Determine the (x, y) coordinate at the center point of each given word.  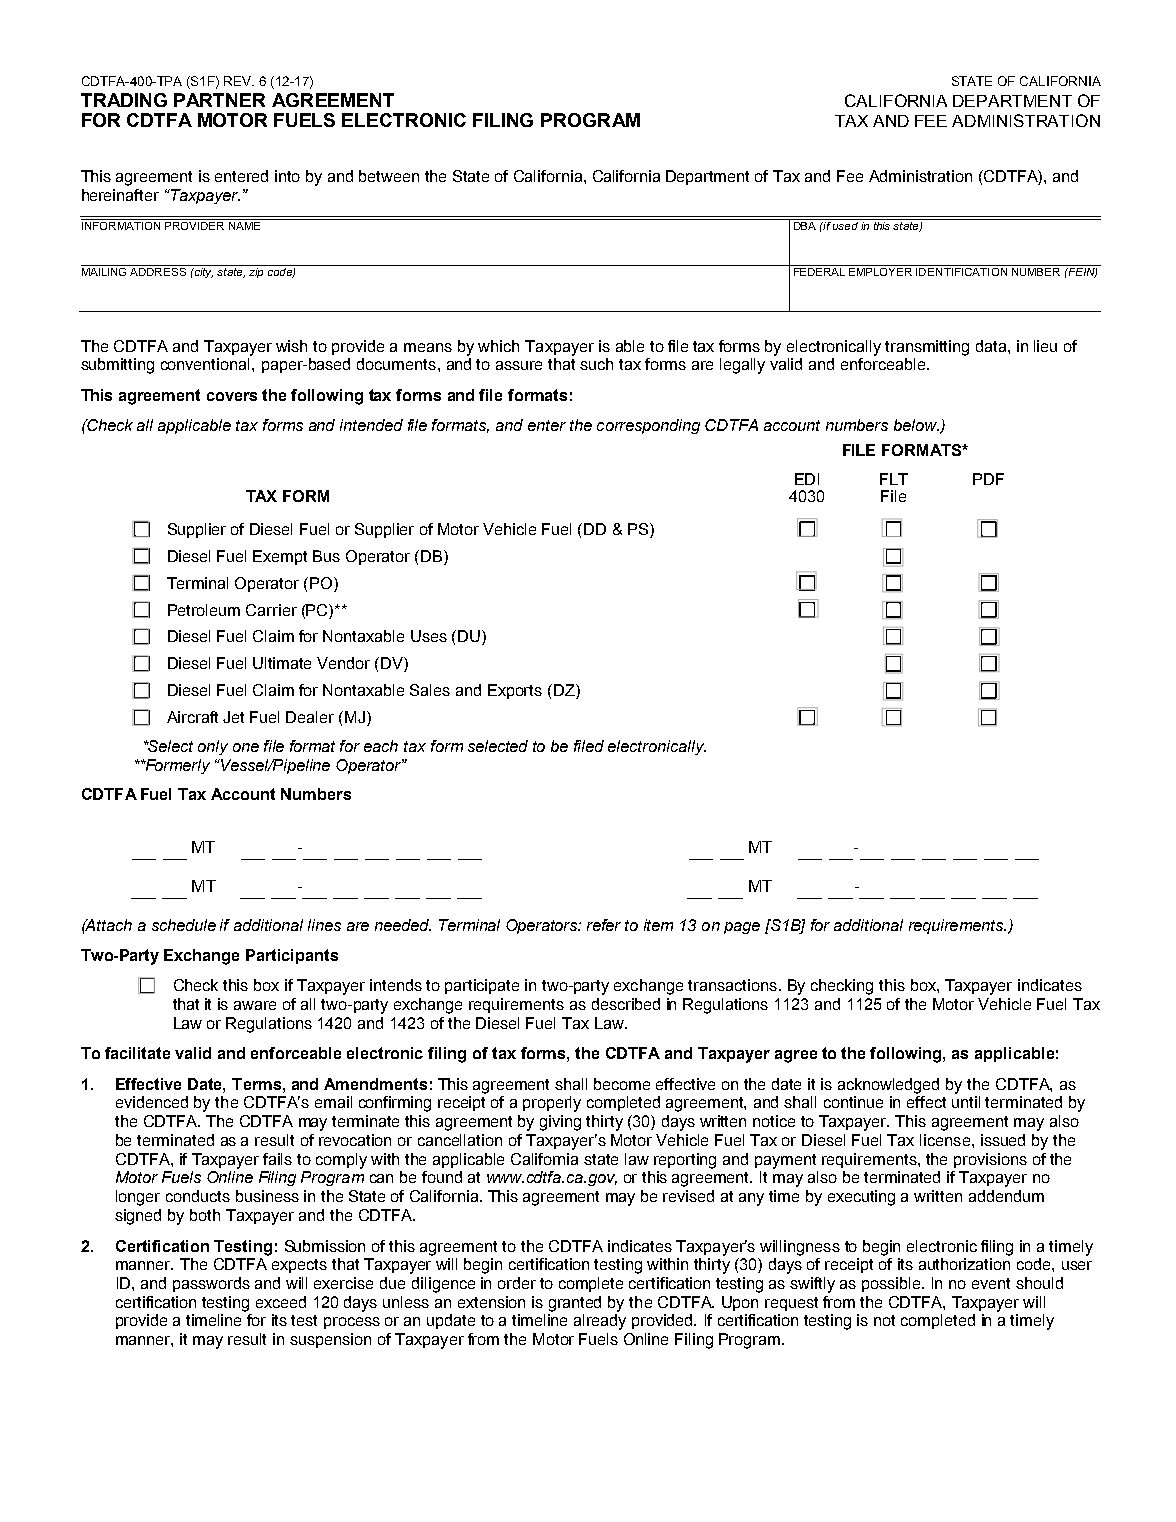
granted (575, 1304)
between (389, 176)
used (845, 226)
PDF (988, 479)
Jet (233, 717)
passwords (211, 1284)
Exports (515, 691)
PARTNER (219, 100)
